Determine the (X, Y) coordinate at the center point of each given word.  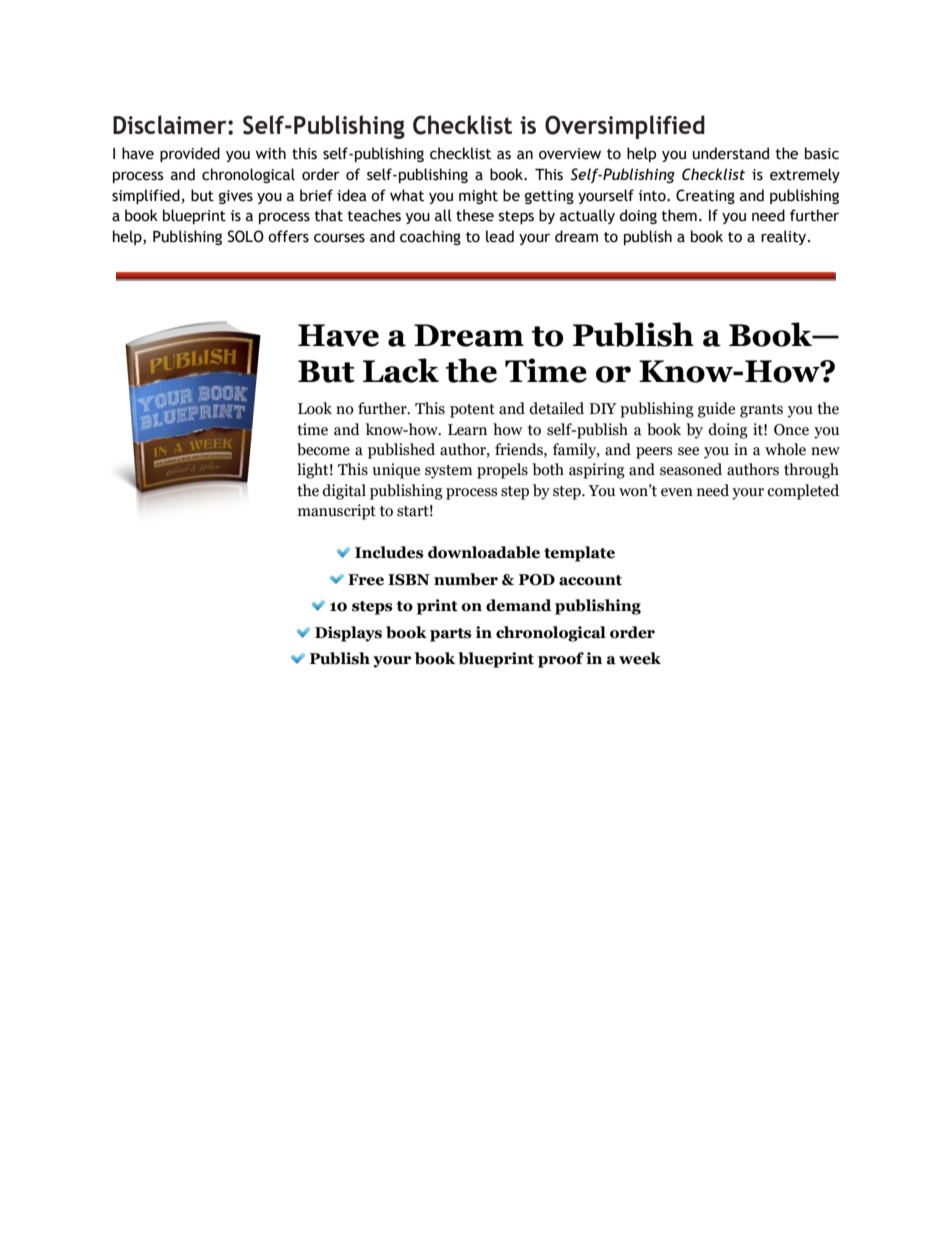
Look (315, 408)
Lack (401, 370)
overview (570, 154)
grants (761, 411)
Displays (348, 634)
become (323, 449)
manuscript (337, 512)
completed (803, 492)
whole (785, 449)
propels (502, 471)
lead (500, 236)
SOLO (246, 236)
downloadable (484, 552)
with (271, 153)
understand (731, 153)
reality (785, 237)
